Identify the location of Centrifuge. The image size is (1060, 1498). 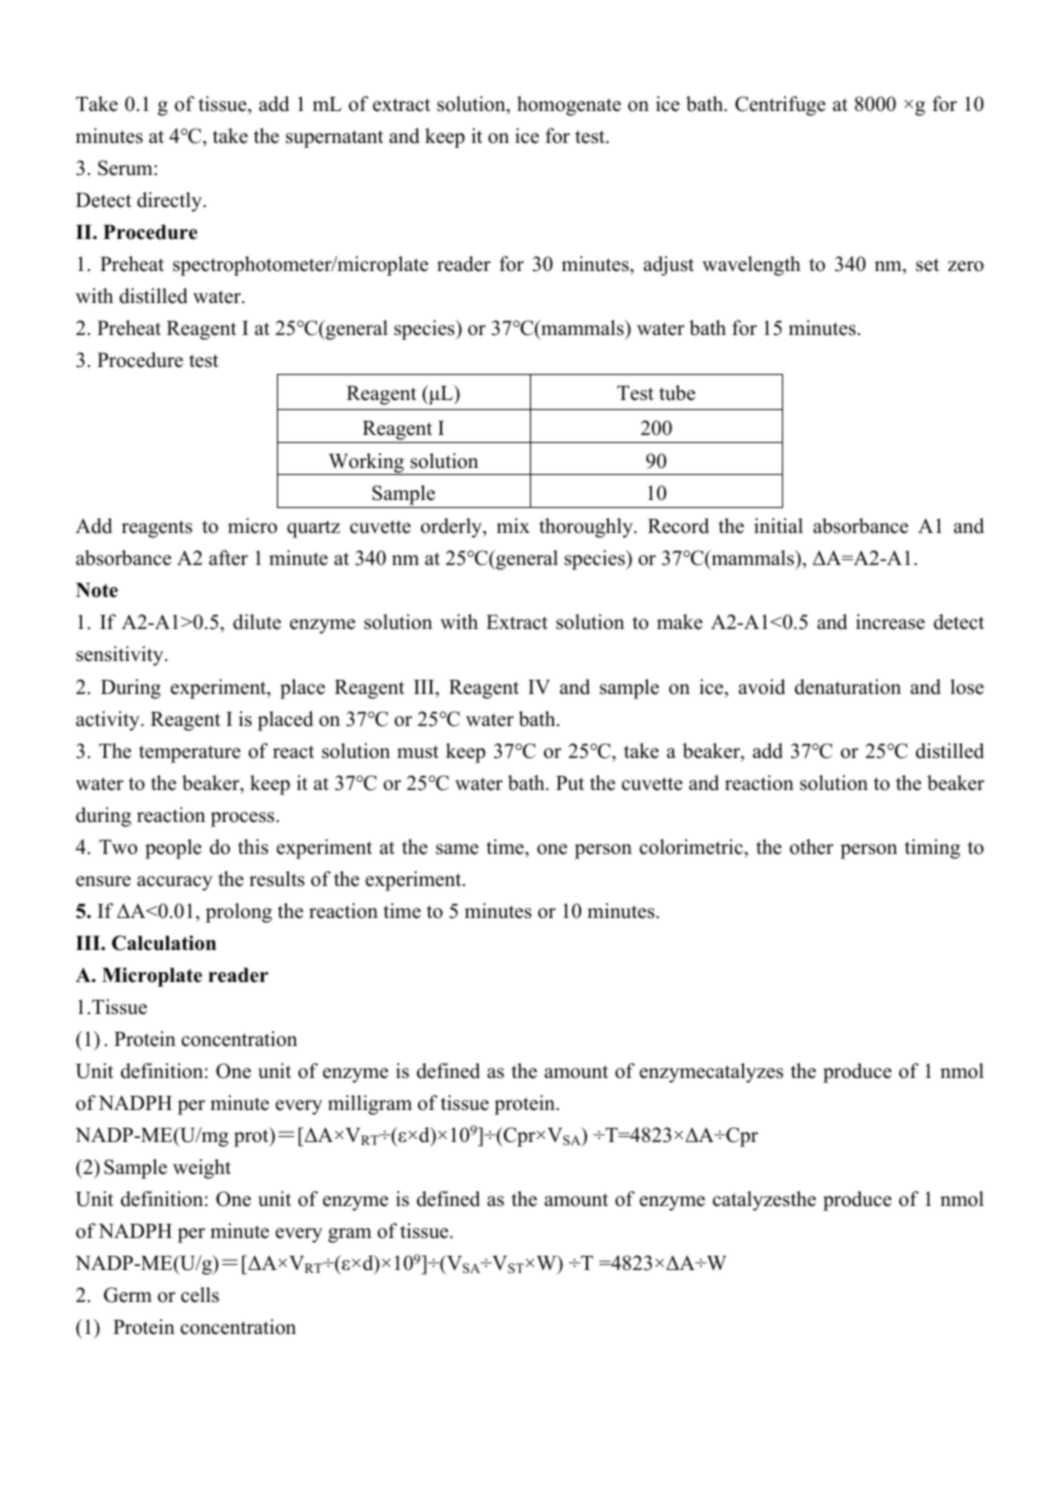
(780, 106).
